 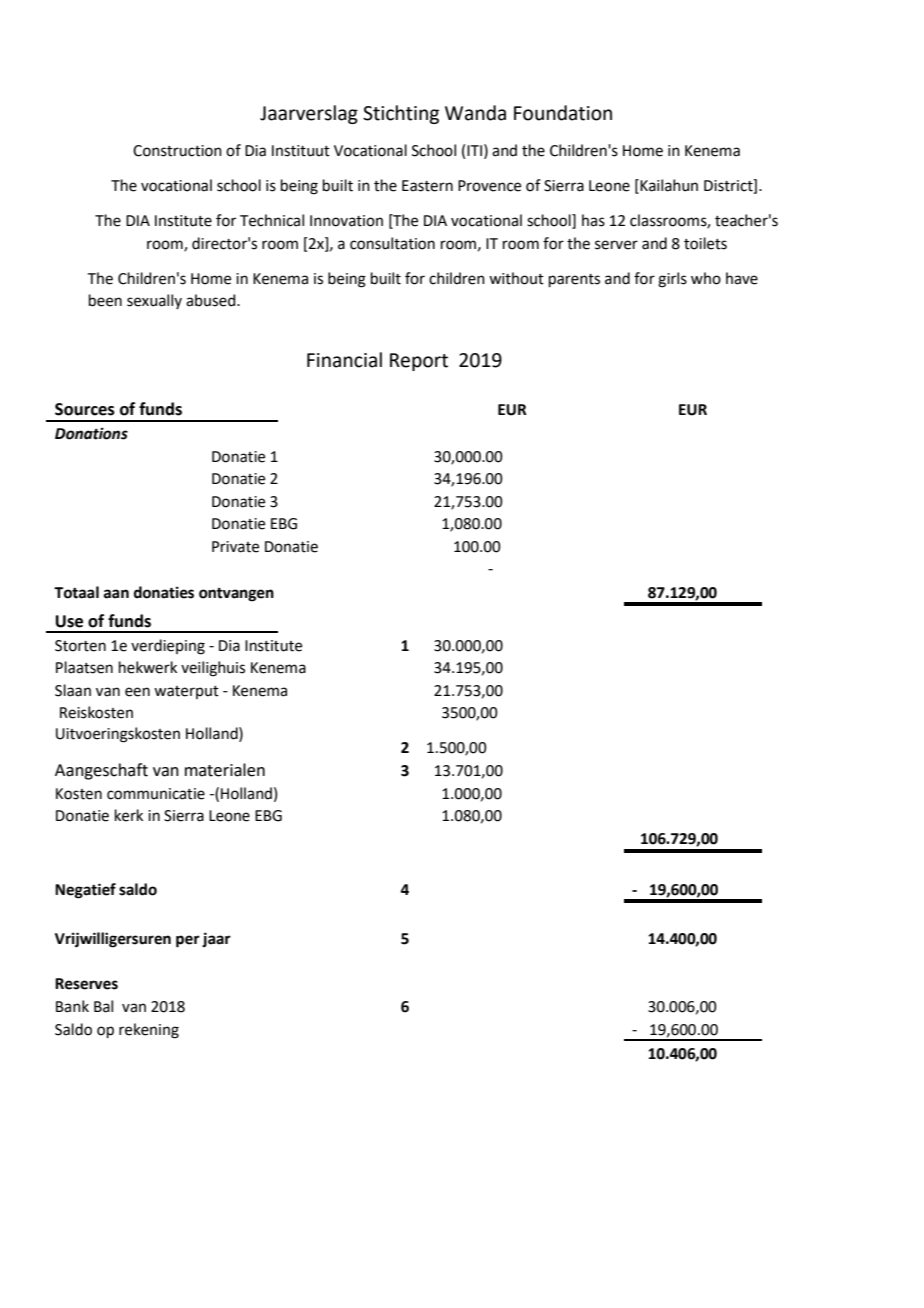 What do you see at coordinates (672, 280) in the document?
I see `girls` at bounding box center [672, 280].
